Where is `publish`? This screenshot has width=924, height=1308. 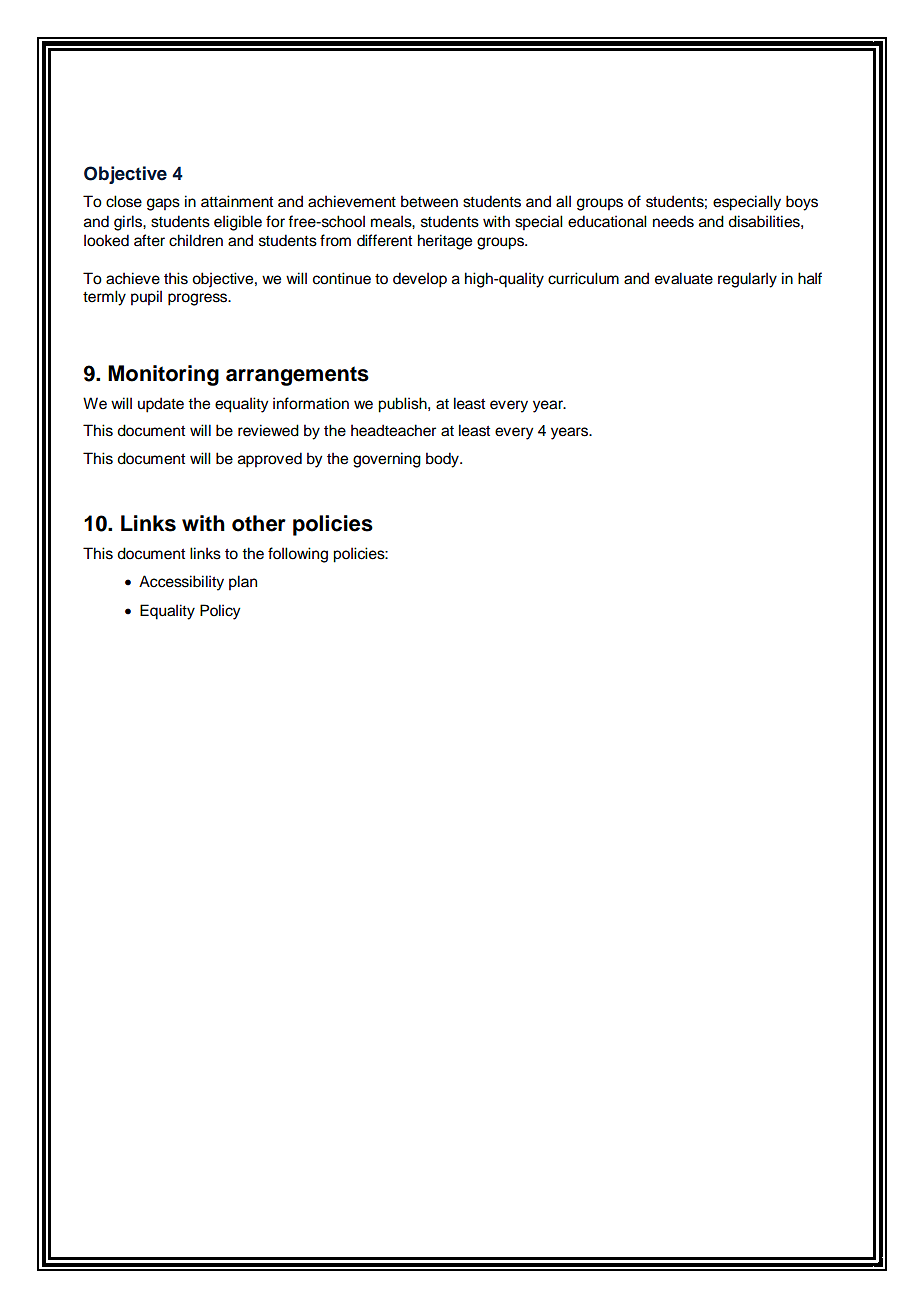
publish is located at coordinates (403, 405).
